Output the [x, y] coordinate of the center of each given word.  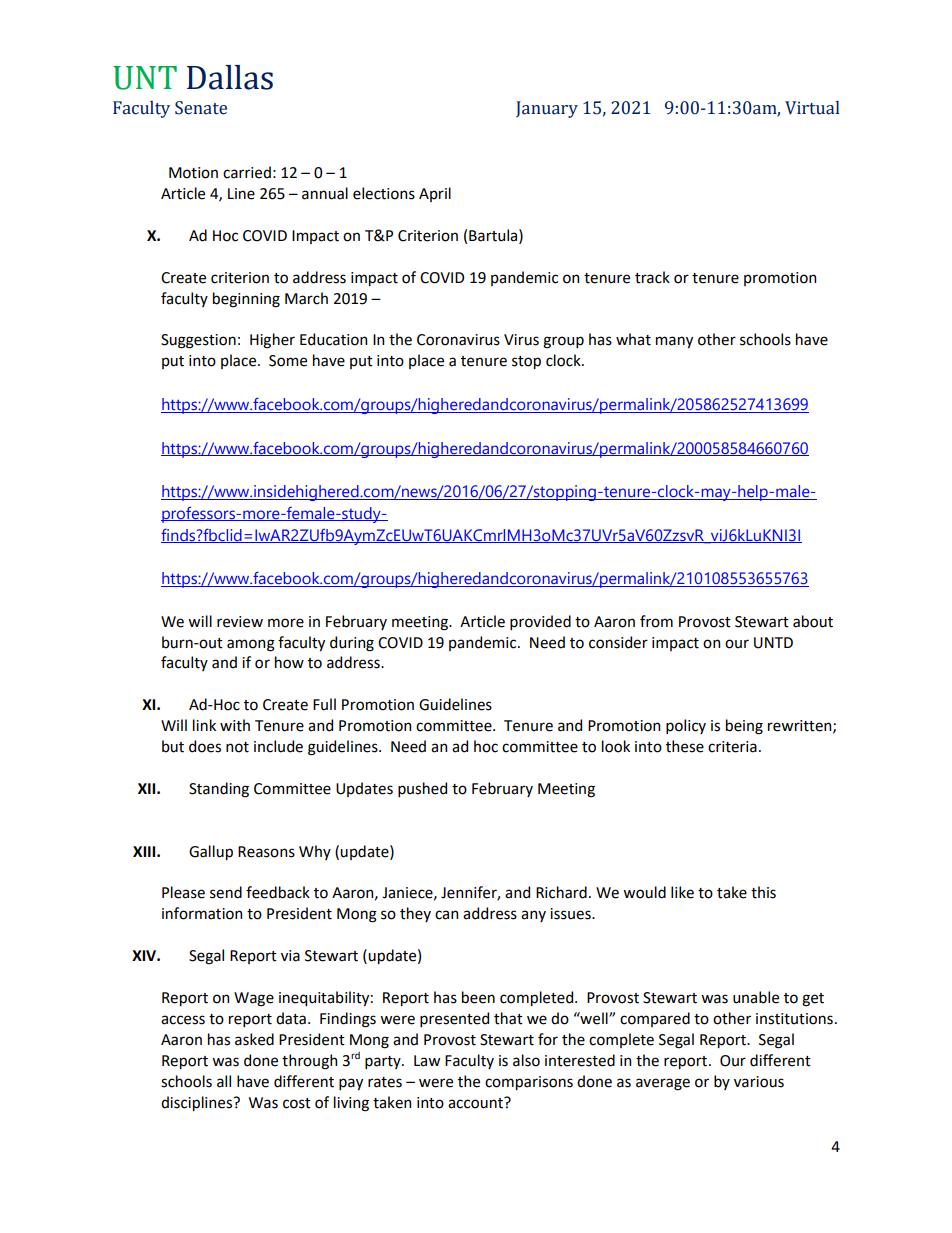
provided [540, 622]
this [763, 892]
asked [254, 1039]
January [547, 109]
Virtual [812, 108]
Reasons [266, 852]
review [240, 622]
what [633, 339]
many [674, 342]
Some [288, 361]
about [813, 621]
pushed [422, 789]
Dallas [230, 77]
